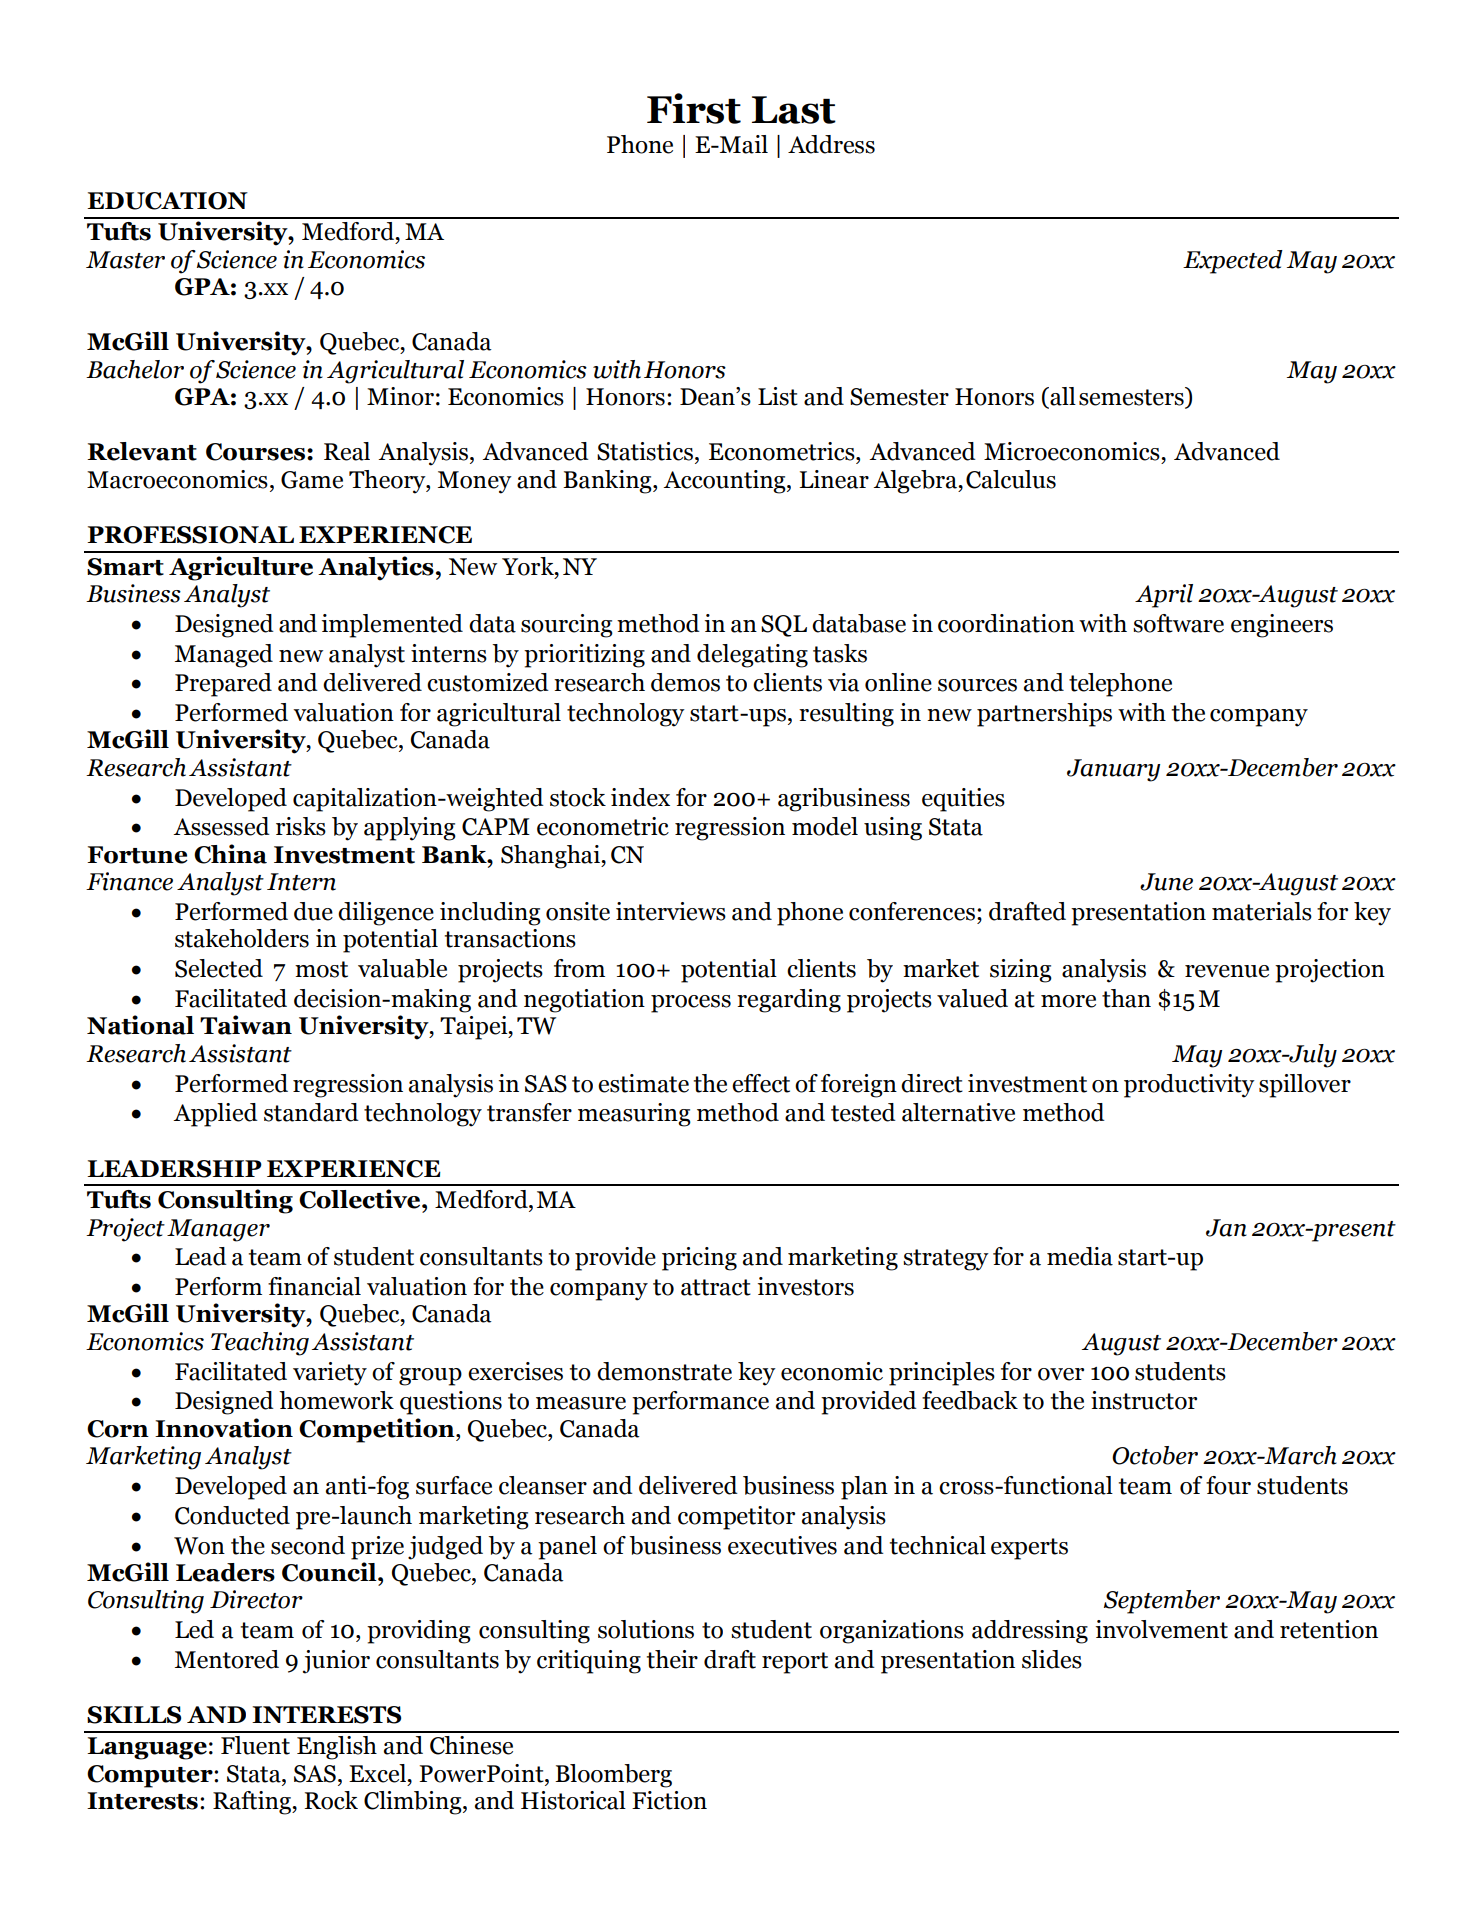 The height and width of the screenshot is (1918, 1482). Describe the element at coordinates (1227, 971) in the screenshot. I see `revenue` at that location.
